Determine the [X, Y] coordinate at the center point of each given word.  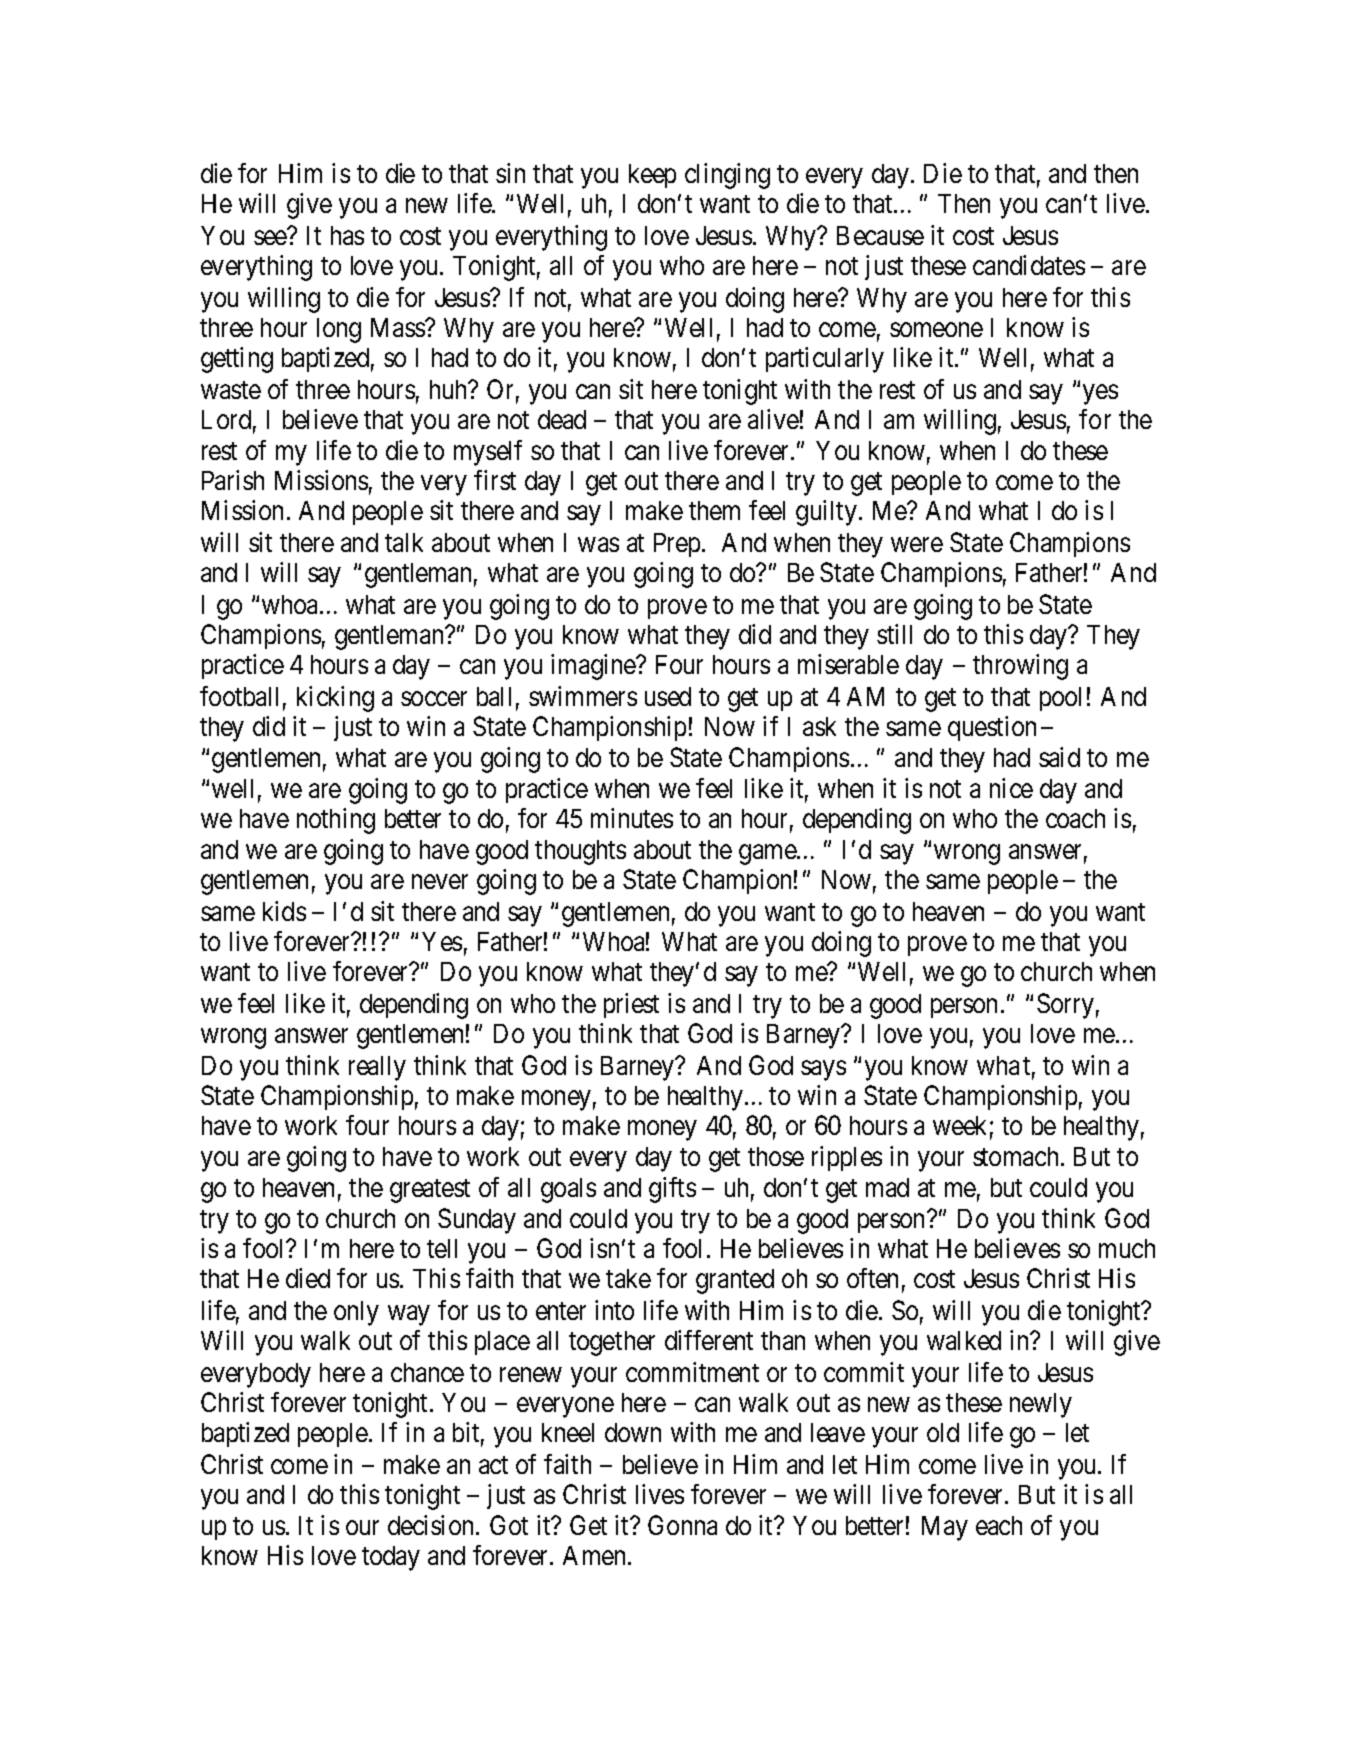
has [347, 235]
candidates [1029, 265]
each [999, 1525]
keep [652, 176]
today [391, 1558]
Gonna [682, 1525]
